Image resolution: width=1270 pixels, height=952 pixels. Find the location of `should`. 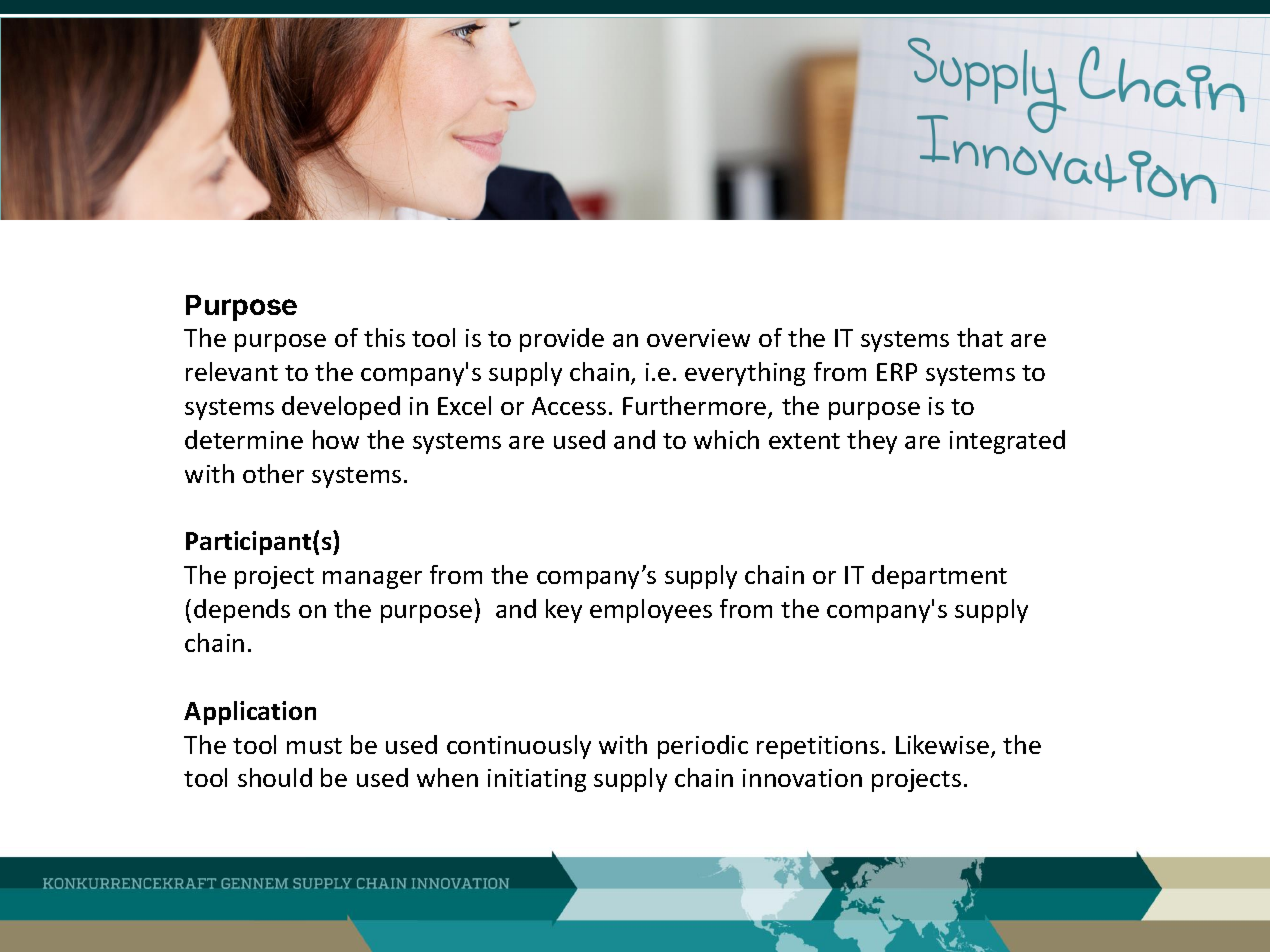

should is located at coordinates (275, 777).
